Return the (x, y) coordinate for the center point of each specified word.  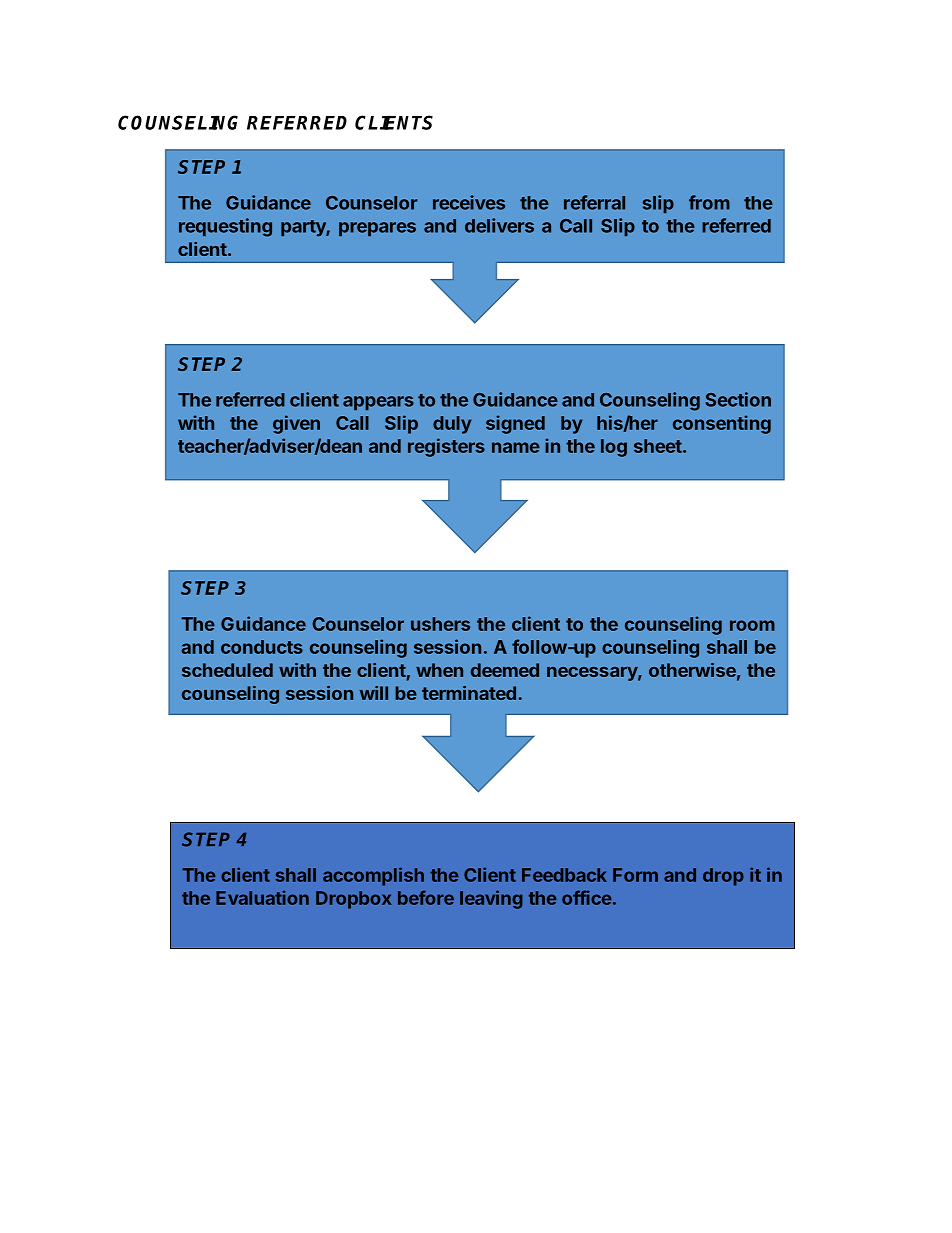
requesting (225, 227)
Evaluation (262, 897)
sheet (658, 446)
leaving (491, 899)
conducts (262, 647)
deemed (505, 670)
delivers (499, 225)
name (516, 447)
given (296, 424)
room (752, 625)
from (709, 202)
